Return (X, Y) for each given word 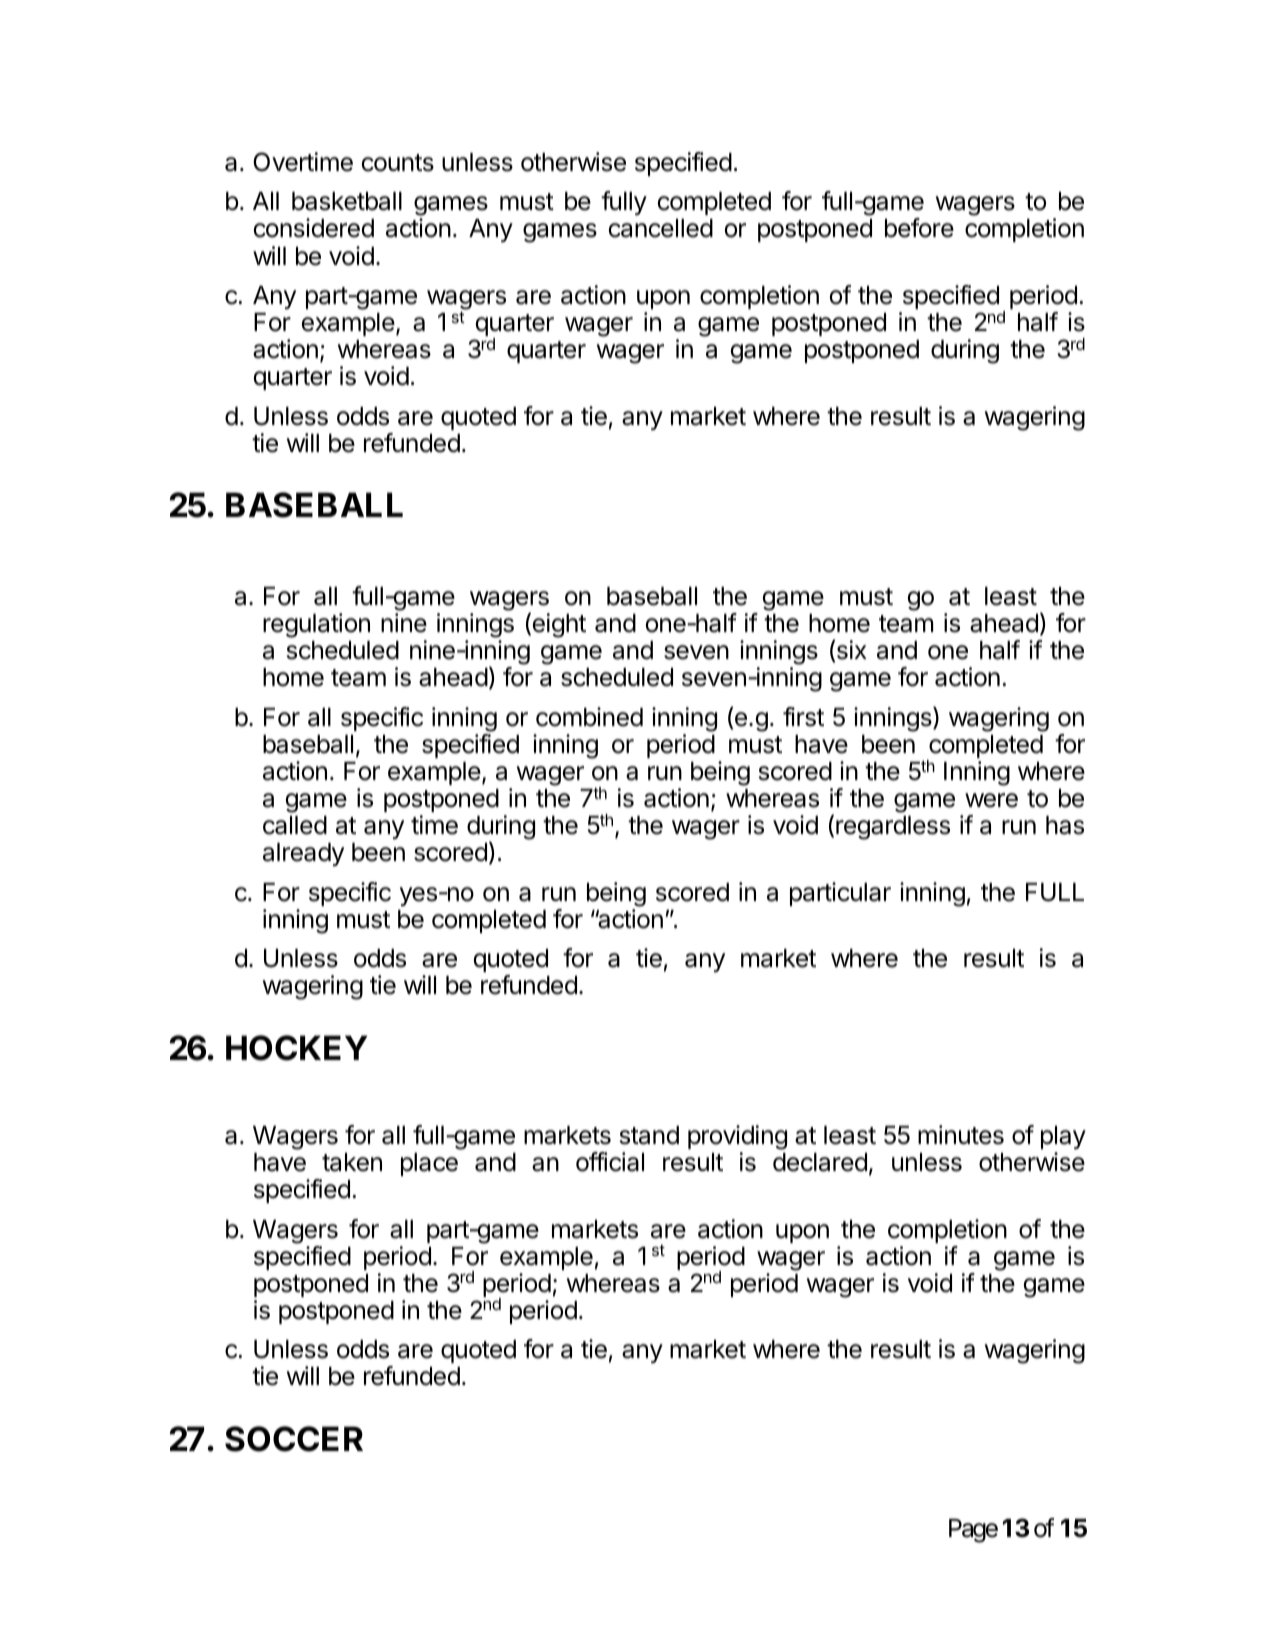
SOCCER (294, 1439)
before (919, 228)
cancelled (661, 228)
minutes (961, 1135)
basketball (347, 201)
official (610, 1162)
